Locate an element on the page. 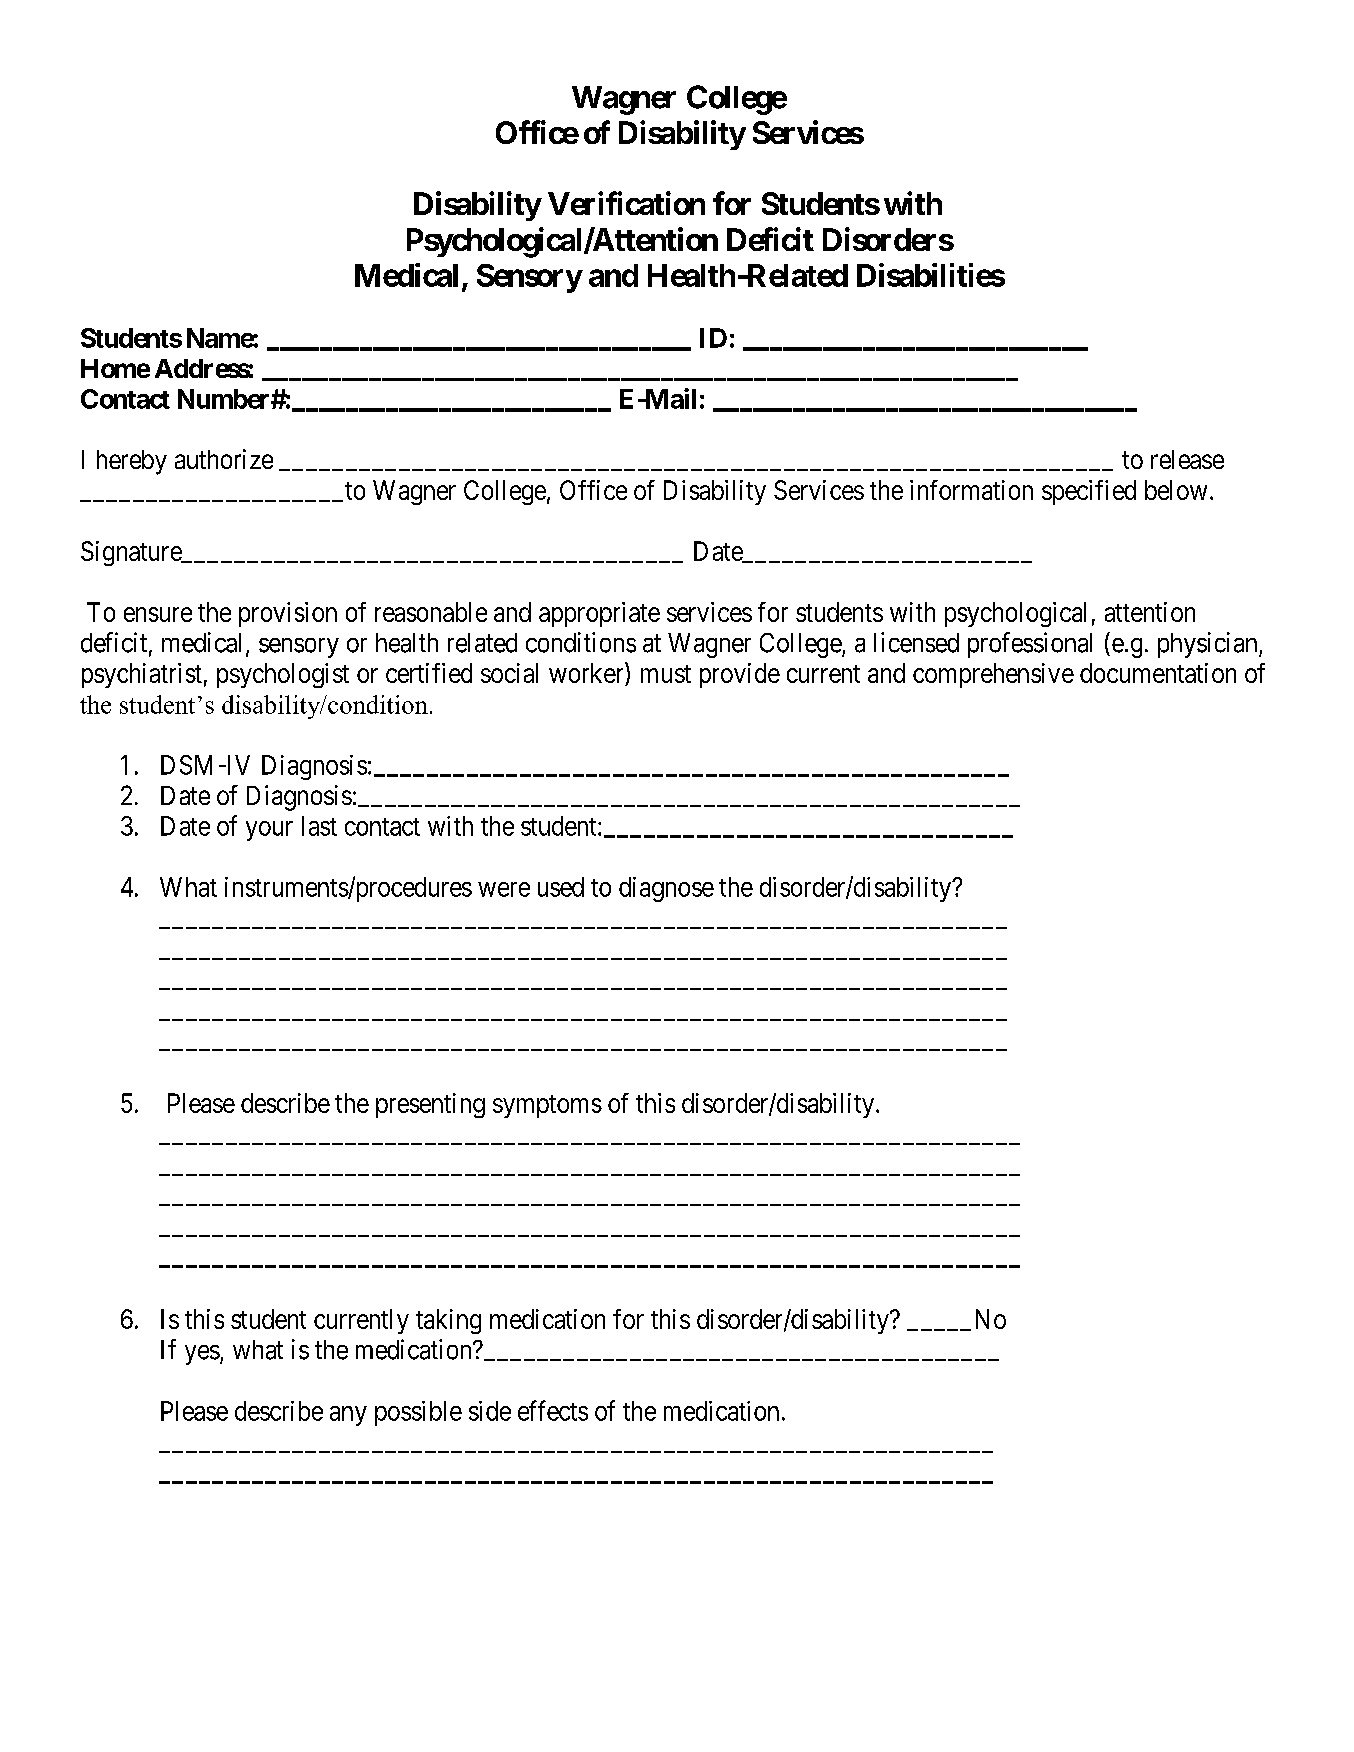 This page has width=1354, height=1752. comprehensive is located at coordinates (993, 675).
